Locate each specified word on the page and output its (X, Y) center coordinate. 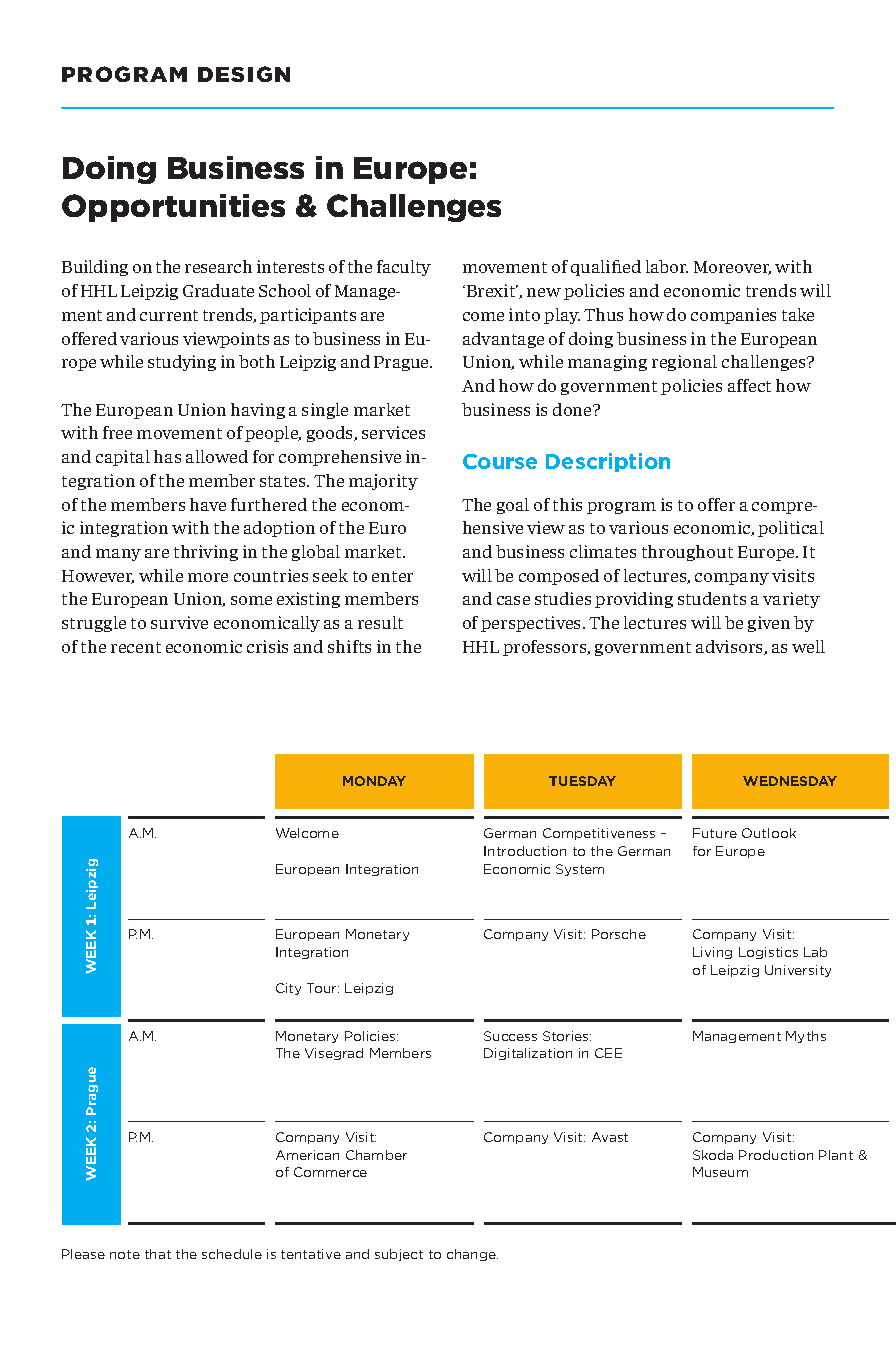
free (117, 432)
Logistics (768, 953)
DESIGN (244, 74)
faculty (404, 268)
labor (667, 266)
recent (136, 647)
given (769, 624)
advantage (503, 340)
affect (749, 385)
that (158, 1254)
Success (510, 1036)
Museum (720, 1172)
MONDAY (374, 781)
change (472, 1255)
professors (546, 648)
